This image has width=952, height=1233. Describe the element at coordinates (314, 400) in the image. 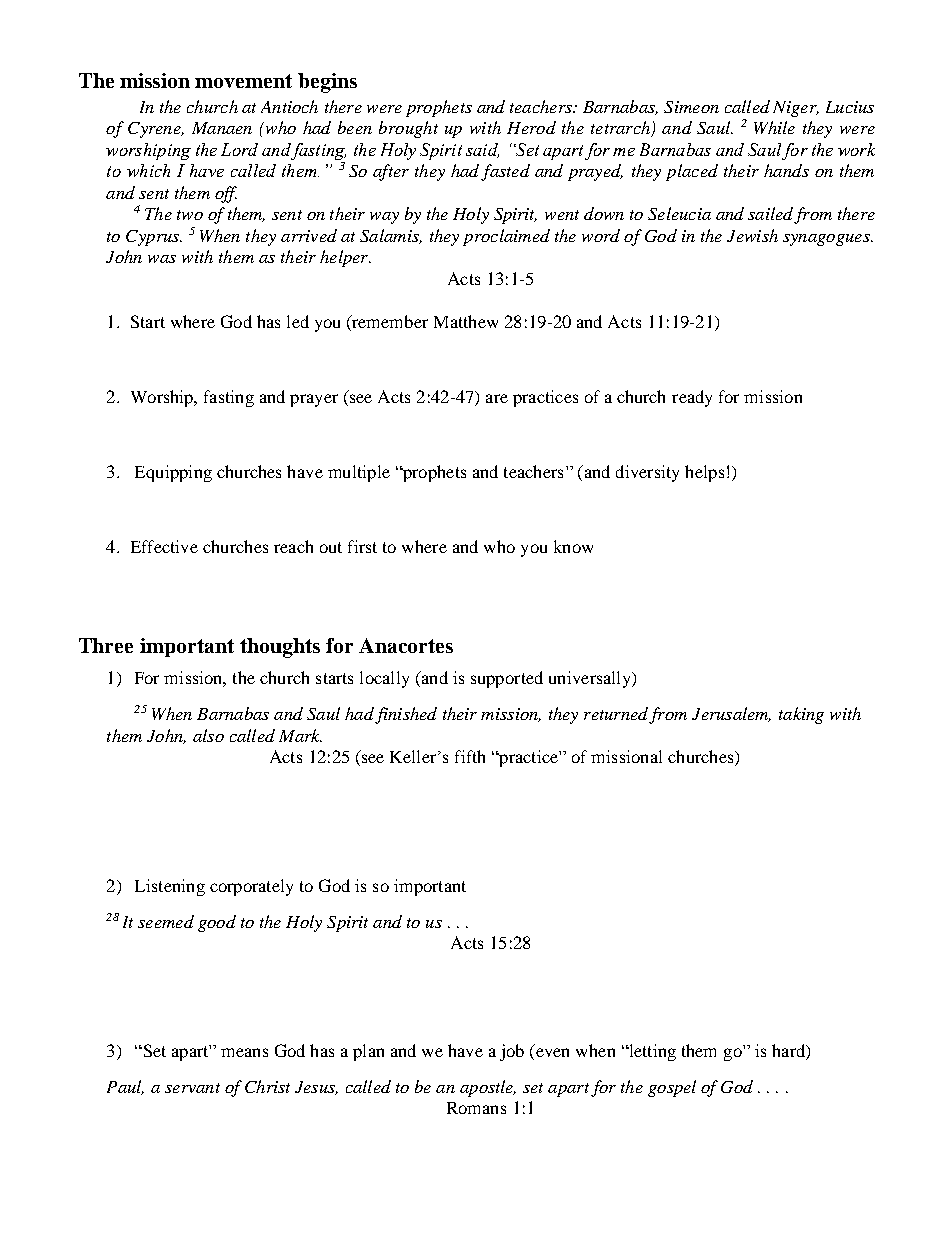

I see `prayer` at that location.
